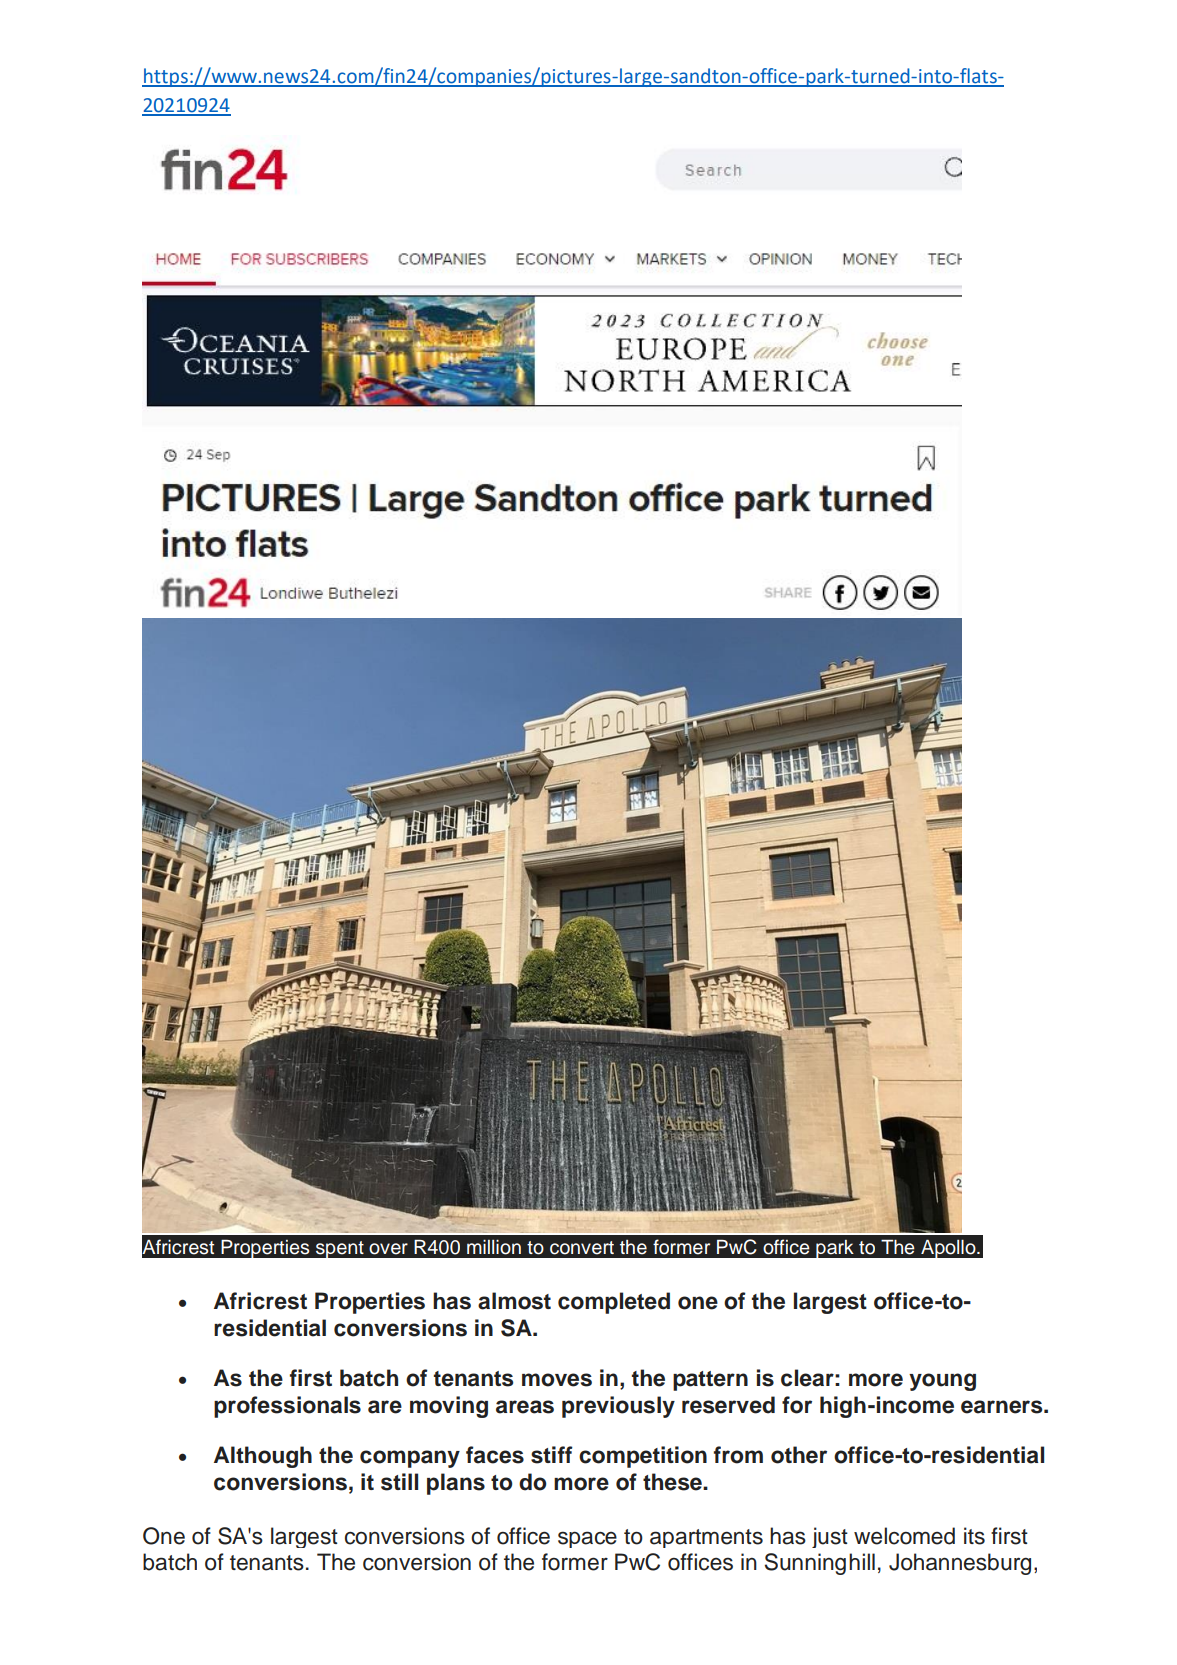  What do you see at coordinates (618, 1407) in the screenshot?
I see `previously` at bounding box center [618, 1407].
